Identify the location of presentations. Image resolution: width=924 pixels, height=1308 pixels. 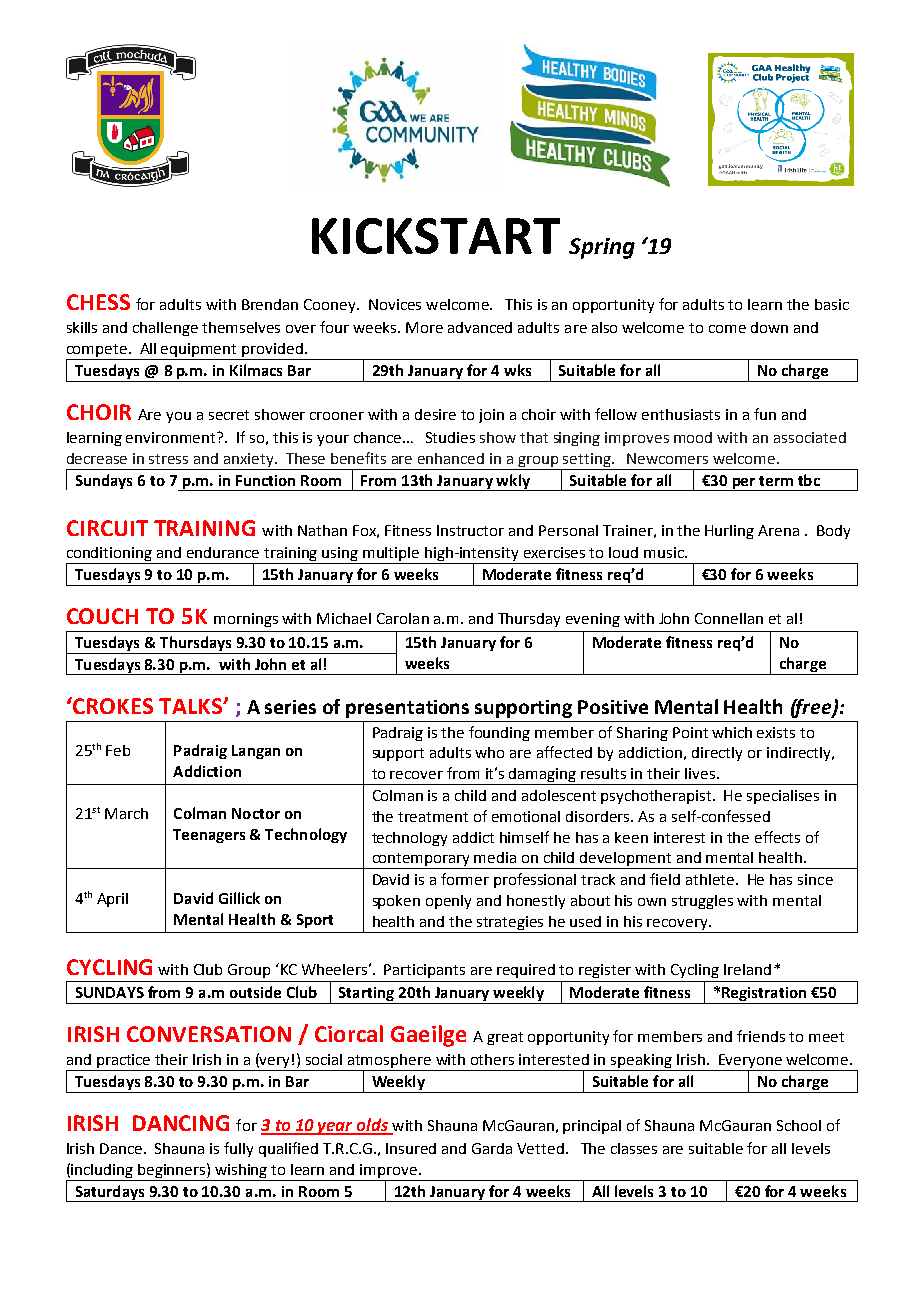
(407, 709).
